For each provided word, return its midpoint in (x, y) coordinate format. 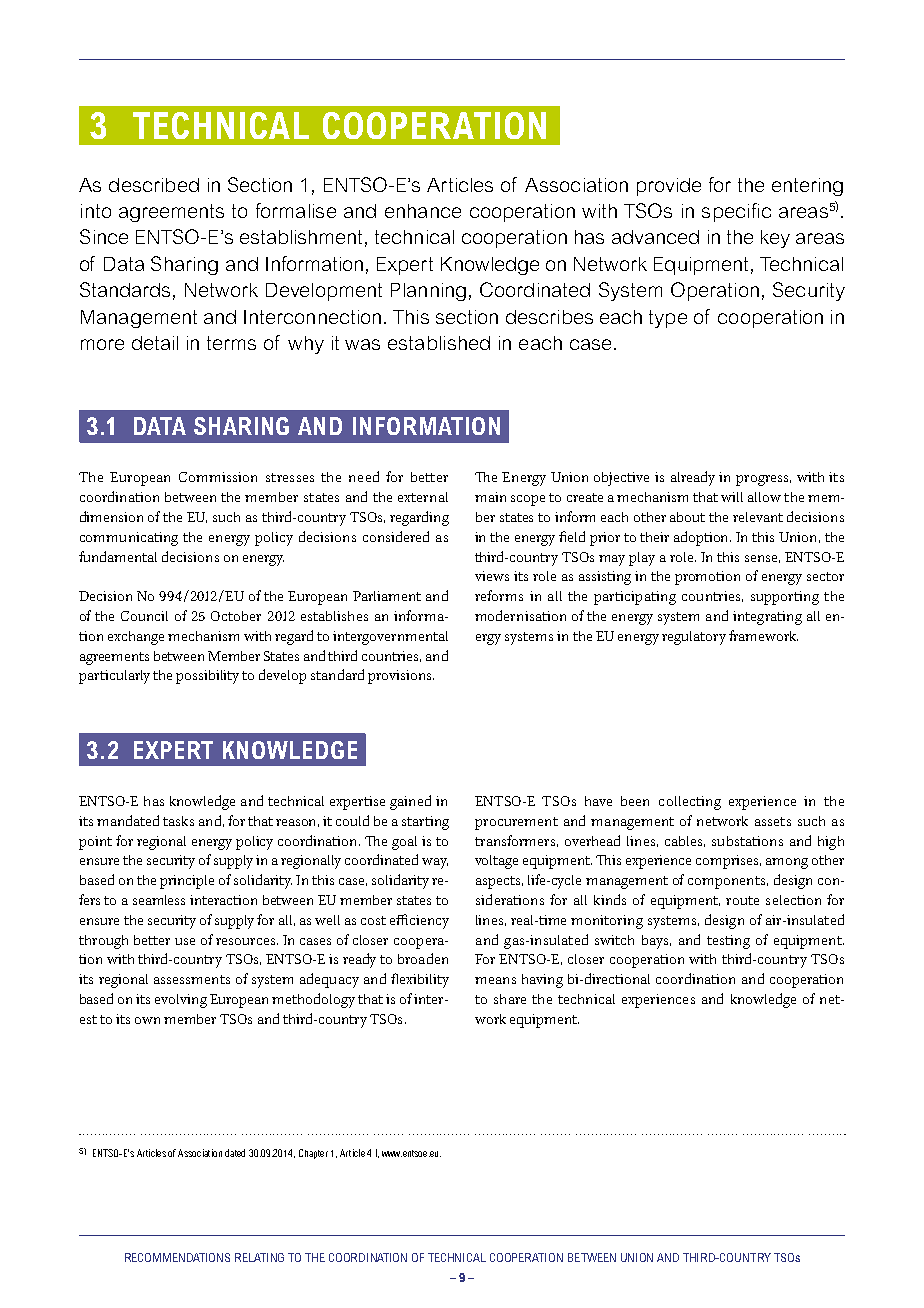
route (742, 900)
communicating (129, 539)
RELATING (259, 1257)
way (435, 863)
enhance (423, 211)
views (492, 576)
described (154, 185)
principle (187, 882)
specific (736, 212)
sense (762, 559)
